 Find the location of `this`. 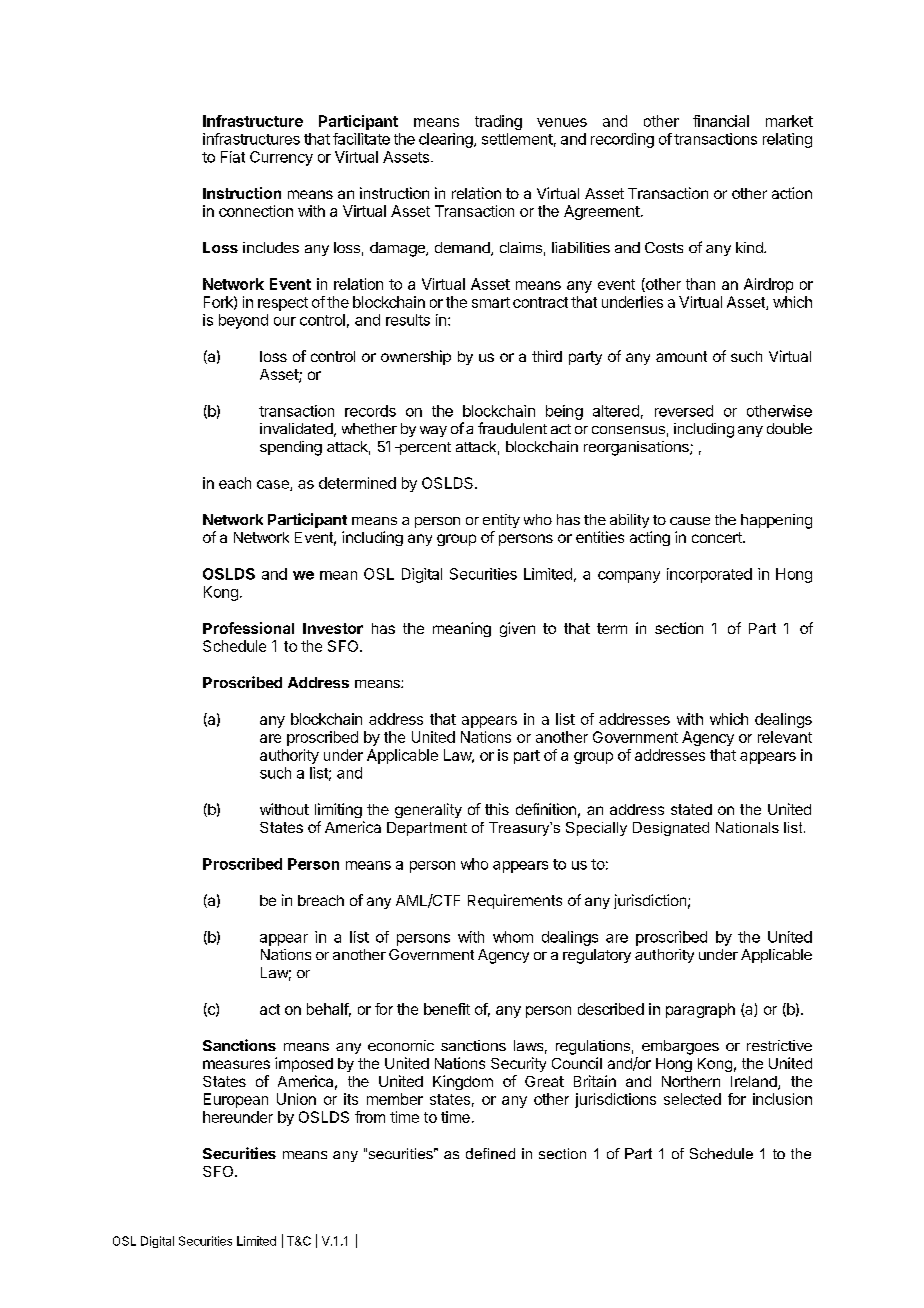

this is located at coordinates (497, 809).
